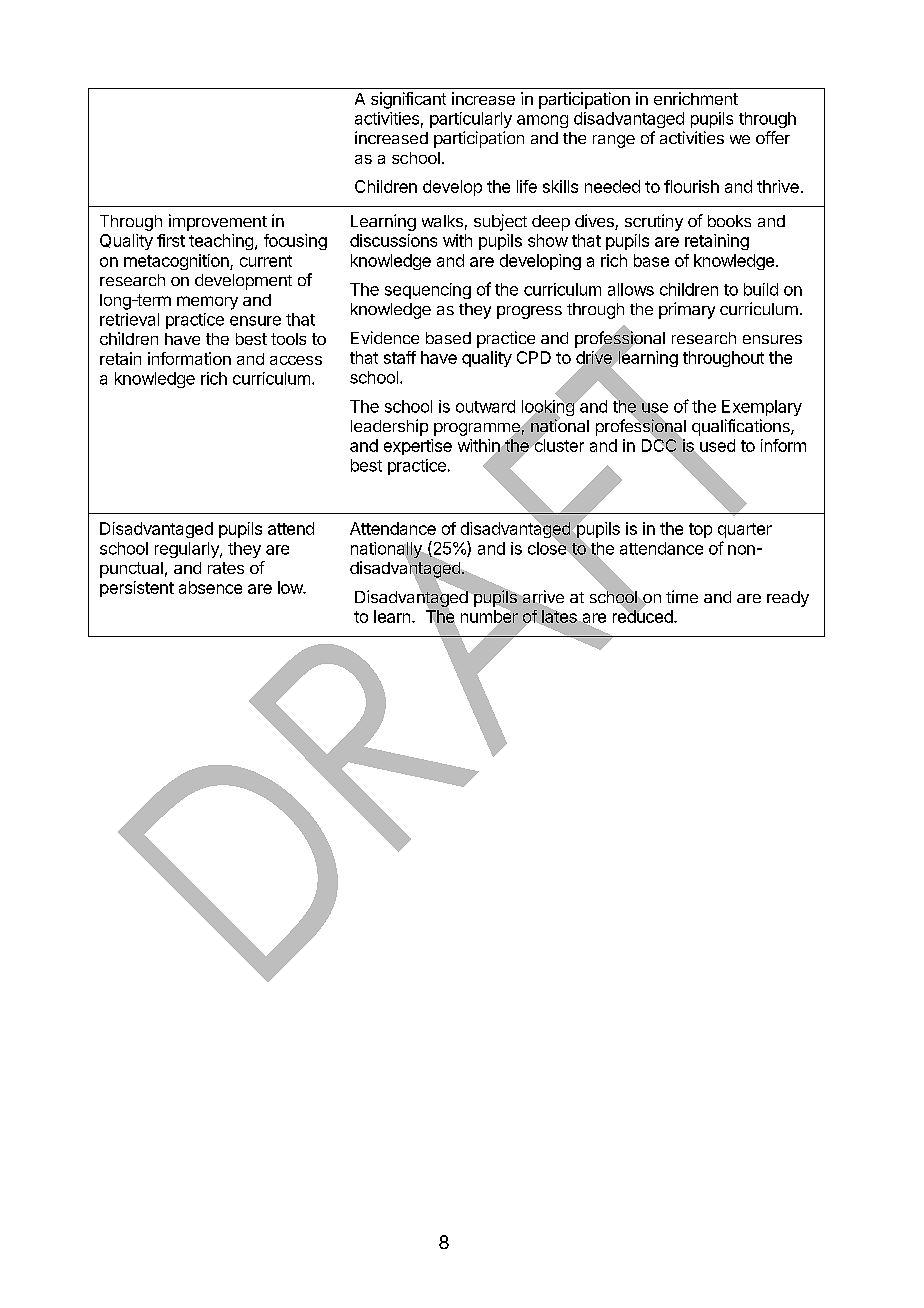  What do you see at coordinates (729, 221) in the image?
I see `books` at bounding box center [729, 221].
